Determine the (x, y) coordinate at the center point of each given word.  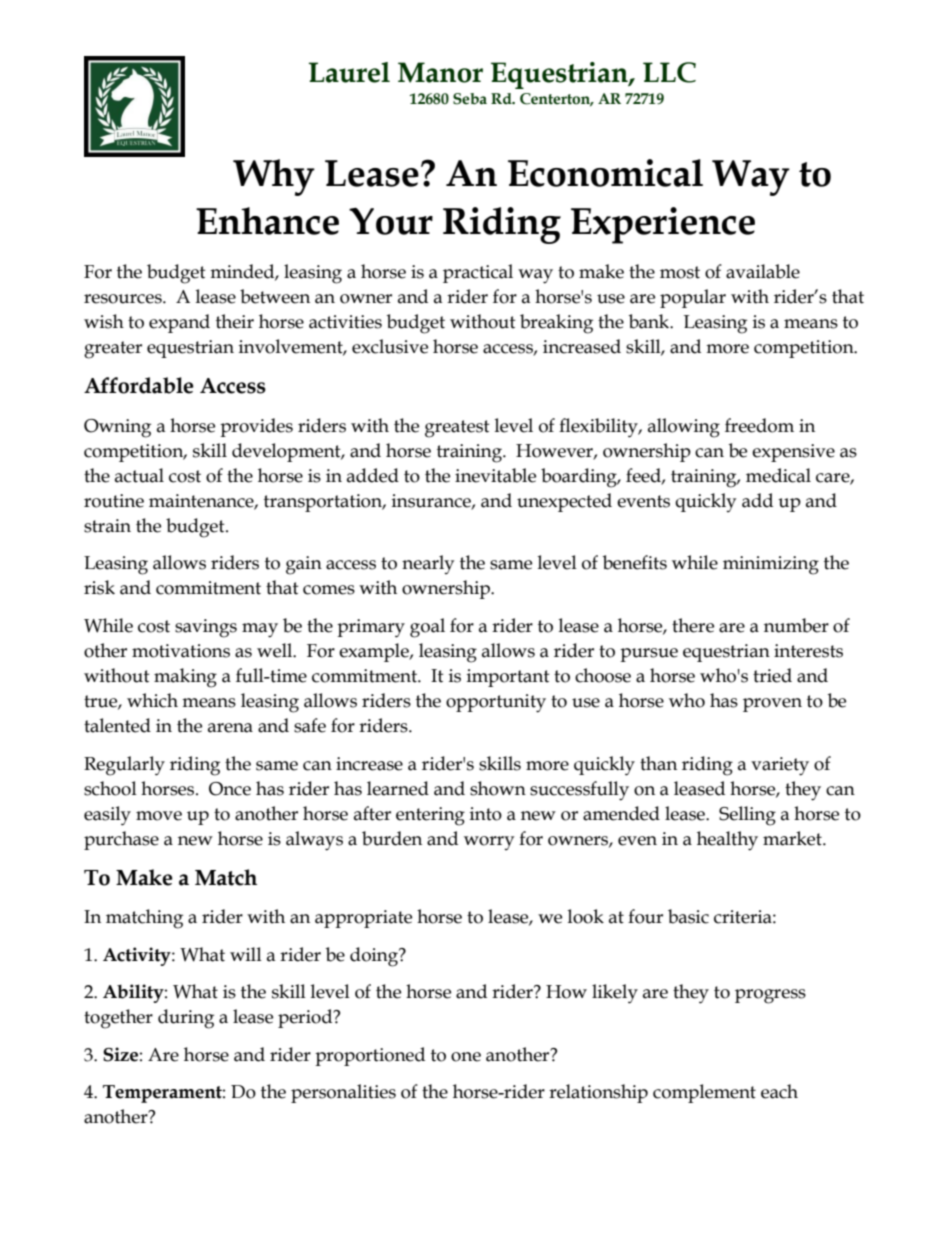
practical (478, 273)
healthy (727, 841)
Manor (440, 72)
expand (179, 323)
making (185, 678)
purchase (121, 840)
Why (274, 177)
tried (772, 675)
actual (139, 475)
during (186, 1019)
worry (489, 843)
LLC (669, 72)
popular (693, 298)
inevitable (495, 475)
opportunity (496, 703)
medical (778, 475)
